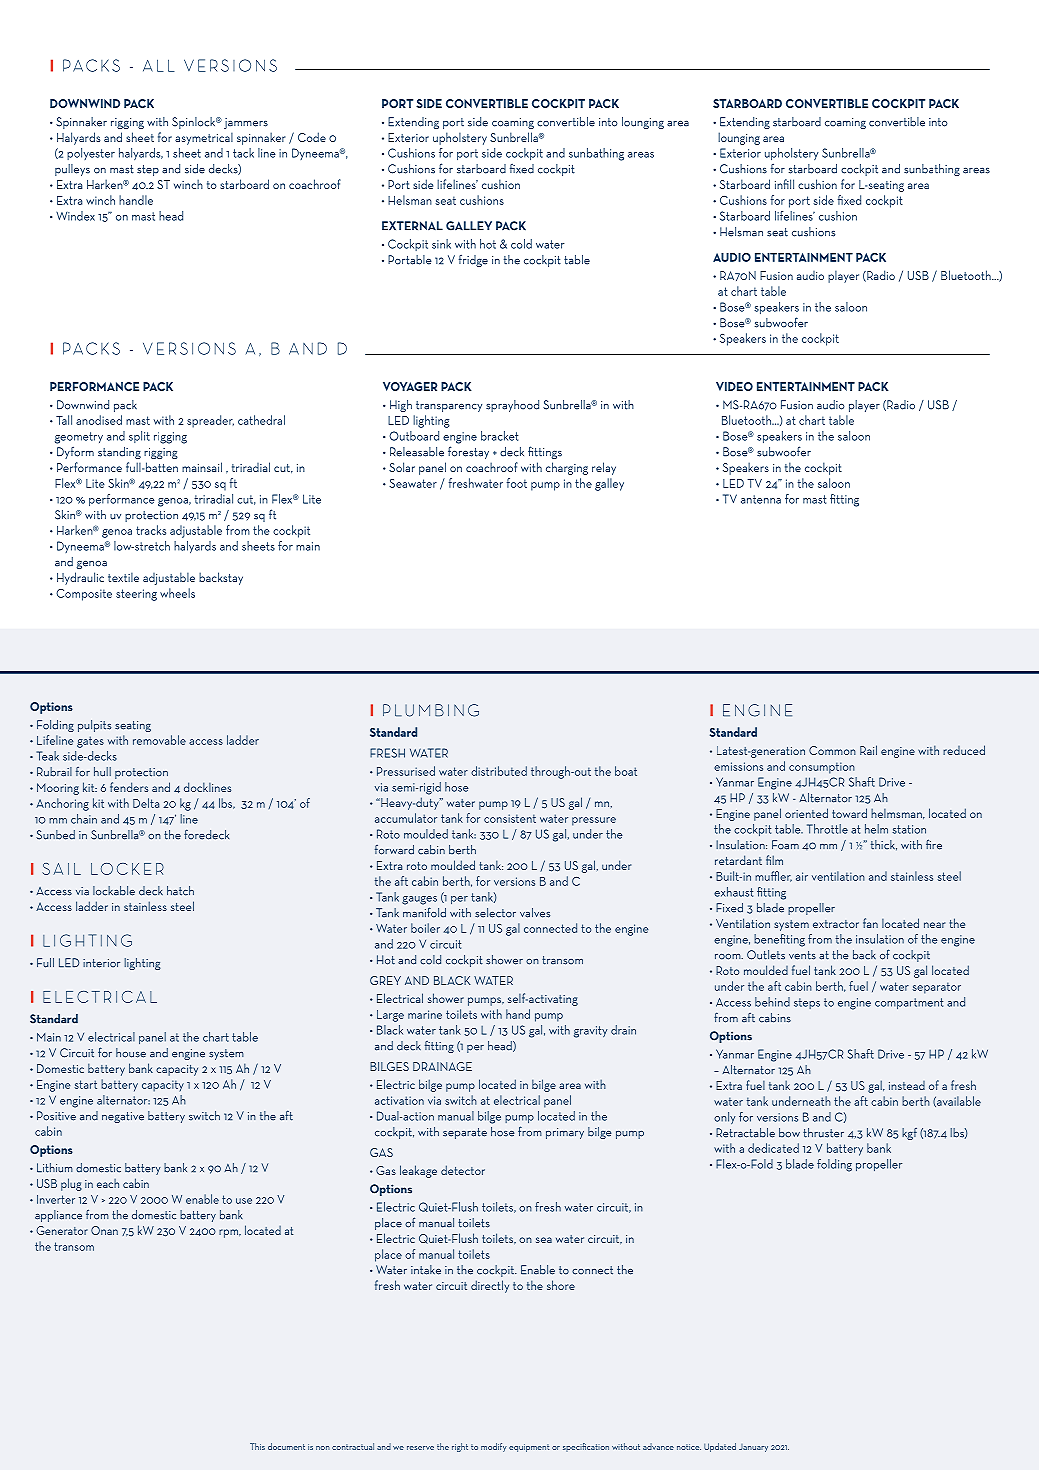 Image resolution: width=1039 pixels, height=1470 pixels. What do you see at coordinates (753, 1448) in the image?
I see `January` at bounding box center [753, 1448].
